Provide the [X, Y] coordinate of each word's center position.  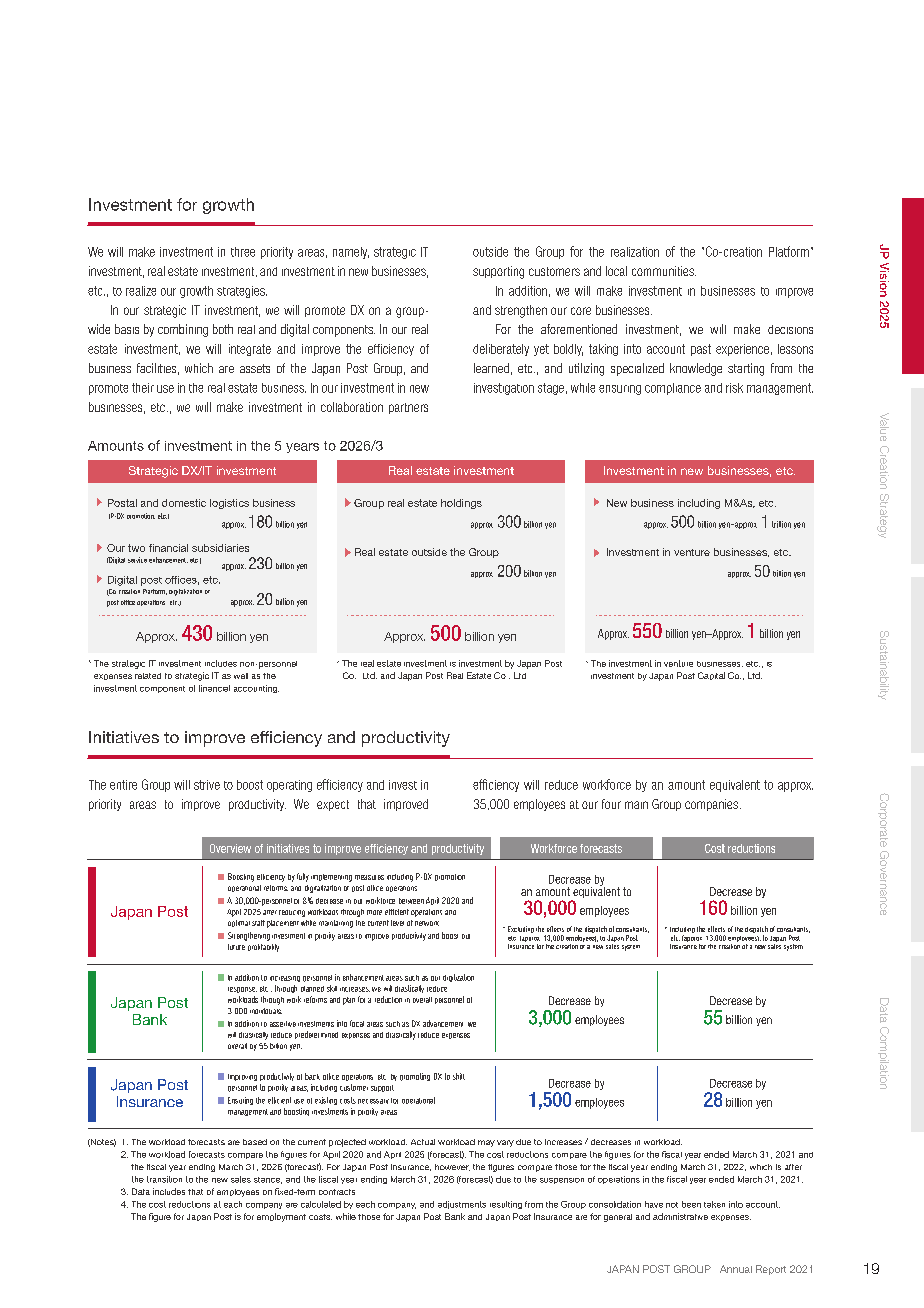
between [411, 901]
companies [711, 805]
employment [281, 1217]
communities [664, 271]
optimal [239, 923]
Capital [711, 676]
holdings [461, 504]
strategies [242, 292]
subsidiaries [220, 548]
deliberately [501, 350]
